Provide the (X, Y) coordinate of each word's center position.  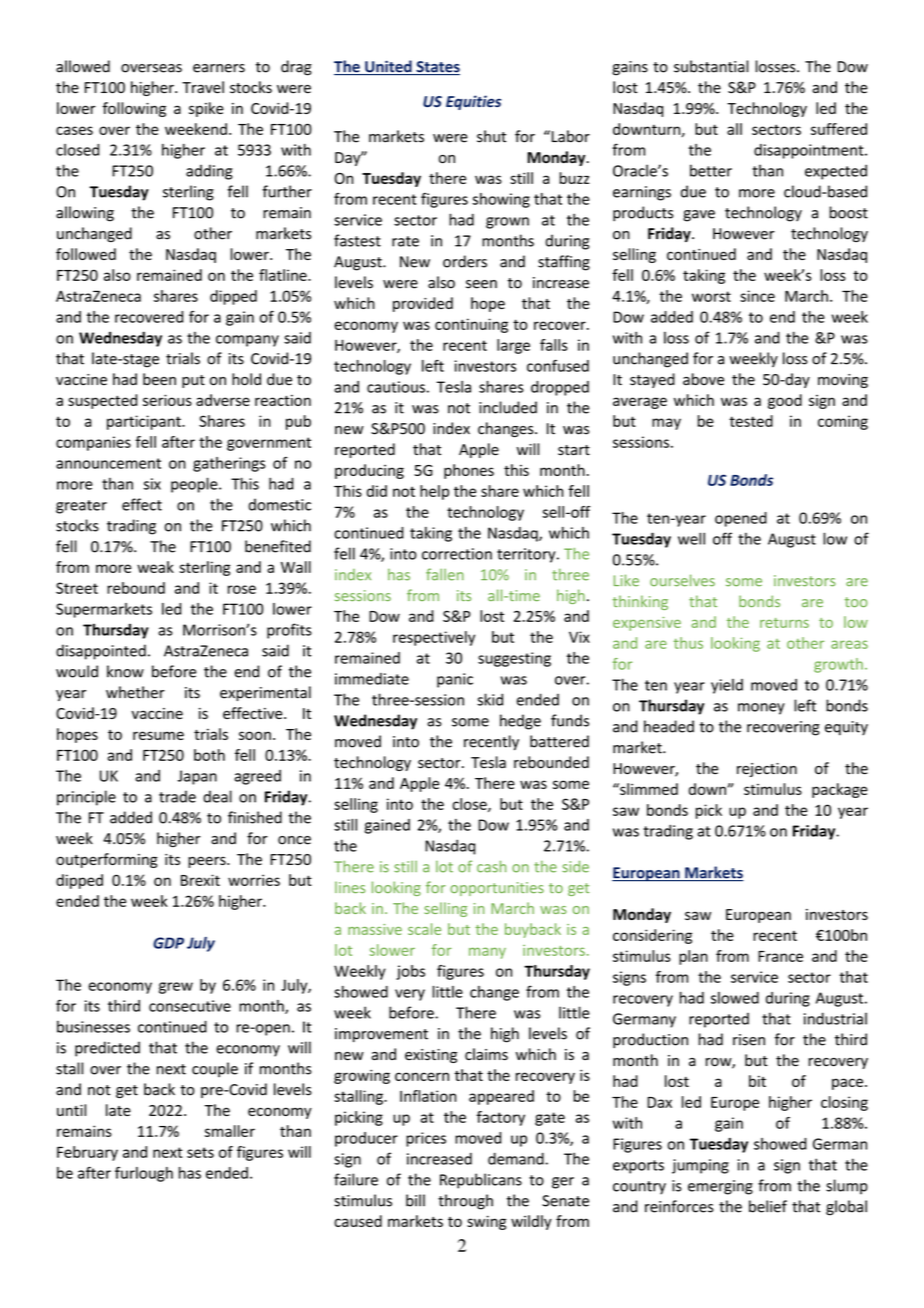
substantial (711, 66)
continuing (471, 325)
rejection (767, 770)
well (691, 538)
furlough (144, 1174)
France (780, 956)
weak (155, 567)
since (757, 296)
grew (176, 988)
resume (158, 735)
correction (457, 554)
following (134, 109)
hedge (520, 722)
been (159, 379)
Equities (473, 102)
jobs (410, 972)
